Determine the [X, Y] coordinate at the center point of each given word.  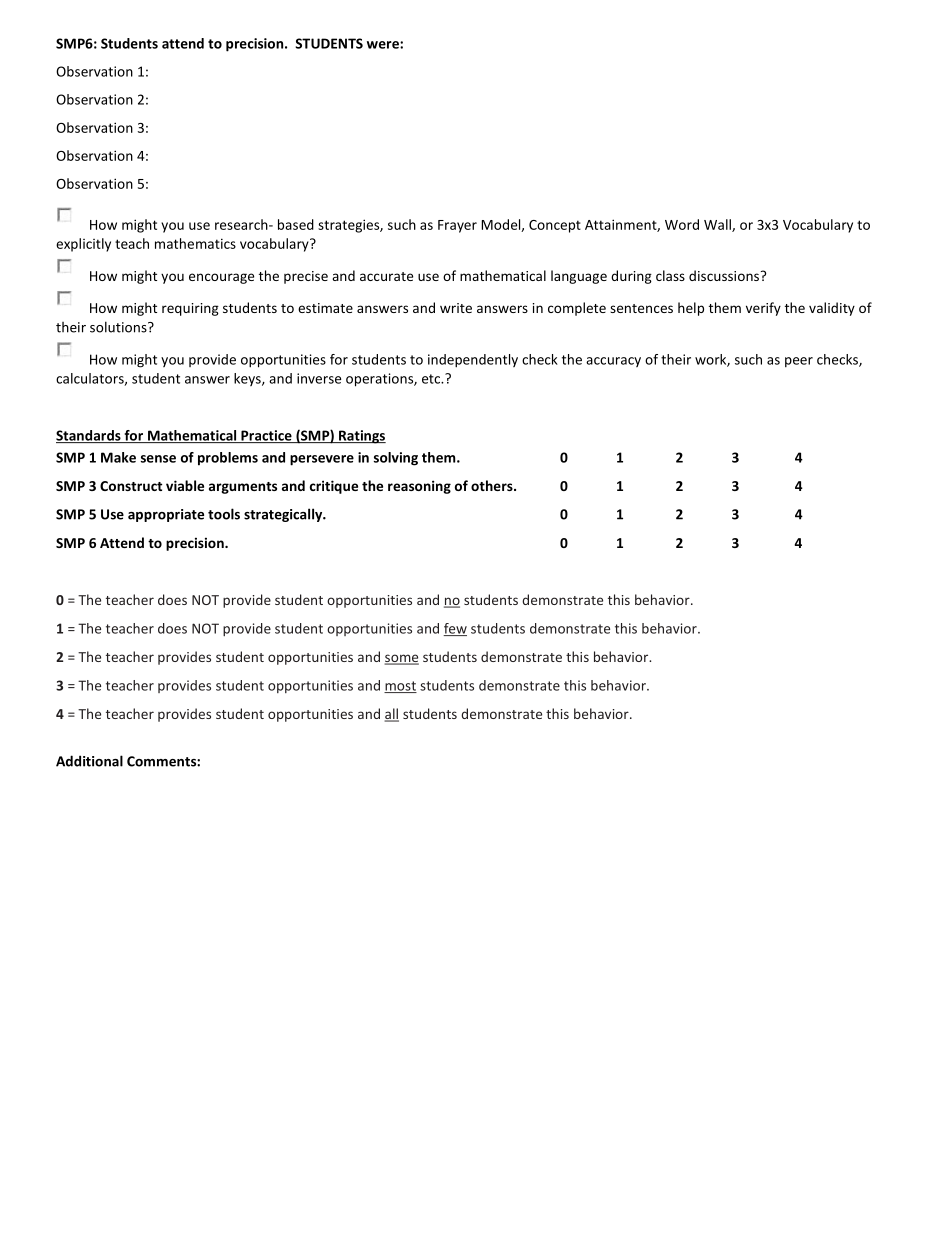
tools [224, 514]
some [402, 659]
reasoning [419, 487]
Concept [555, 226]
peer [799, 362]
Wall [718, 225]
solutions [119, 327]
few [455, 629]
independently [473, 361]
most [400, 687]
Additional [89, 761]
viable [185, 485]
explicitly [83, 245]
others [493, 485]
